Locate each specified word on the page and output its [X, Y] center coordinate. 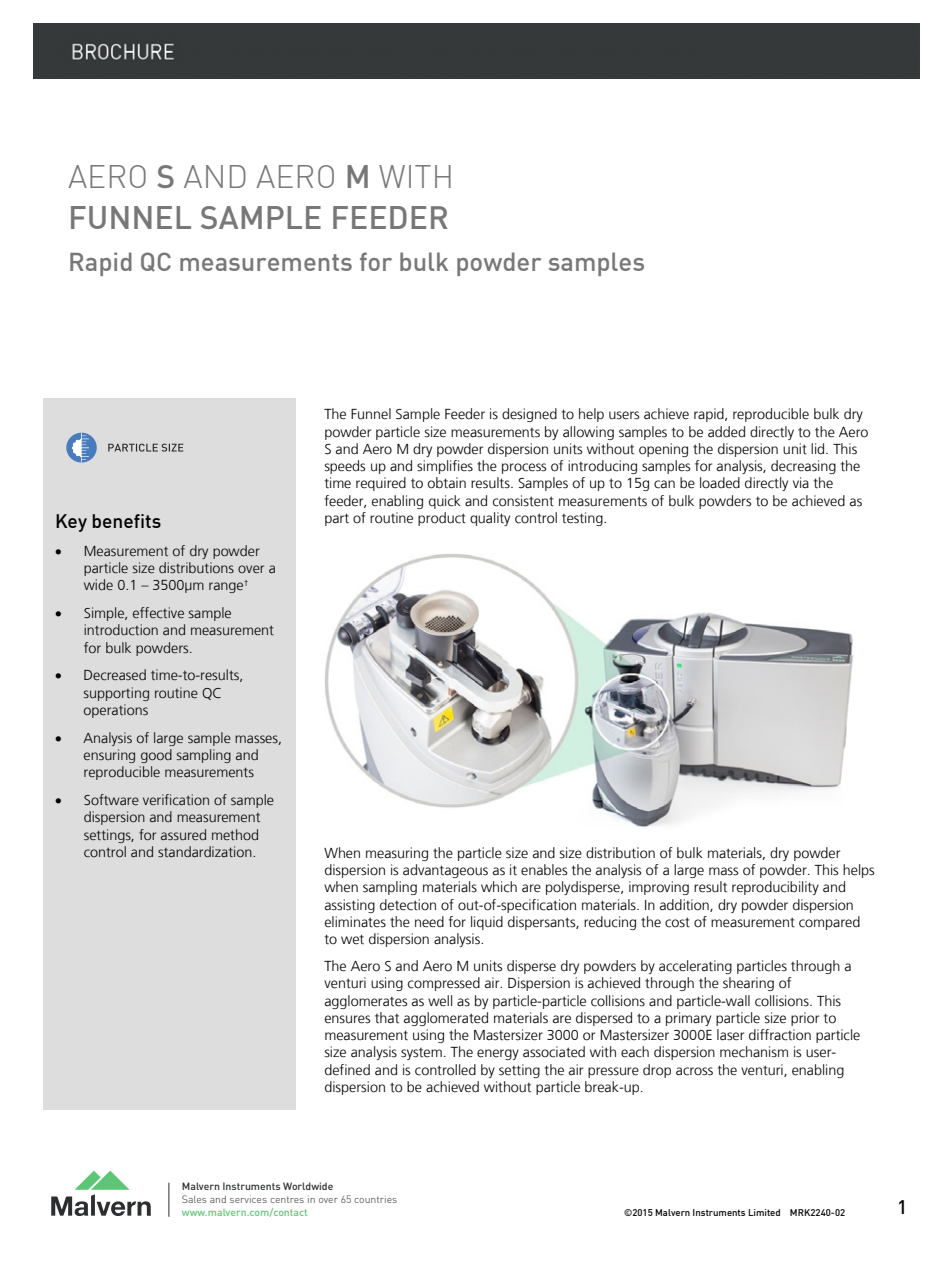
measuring [397, 854]
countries [375, 1199]
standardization [206, 851]
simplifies [445, 467]
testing [583, 519]
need [429, 922]
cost [677, 922]
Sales [194, 1199]
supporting [116, 694]
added [726, 432]
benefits [126, 521]
